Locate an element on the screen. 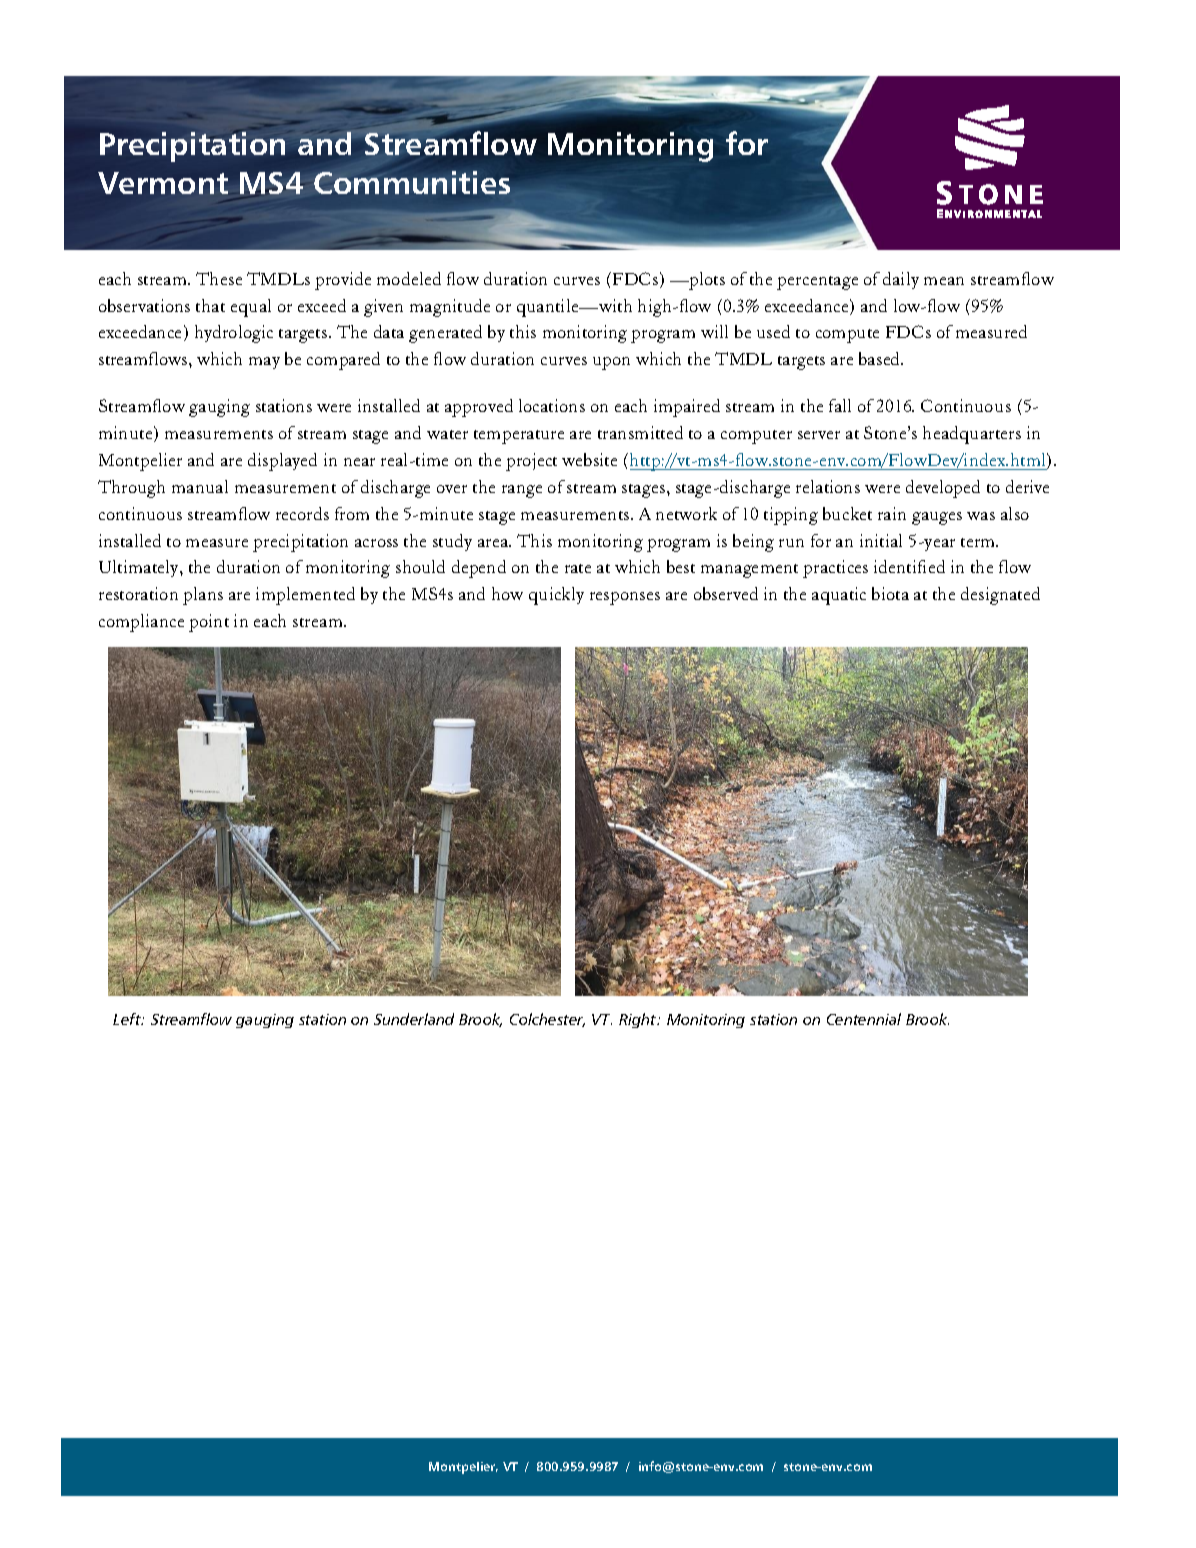 This screenshot has height=1548, width=1196. daily is located at coordinates (901, 280).
